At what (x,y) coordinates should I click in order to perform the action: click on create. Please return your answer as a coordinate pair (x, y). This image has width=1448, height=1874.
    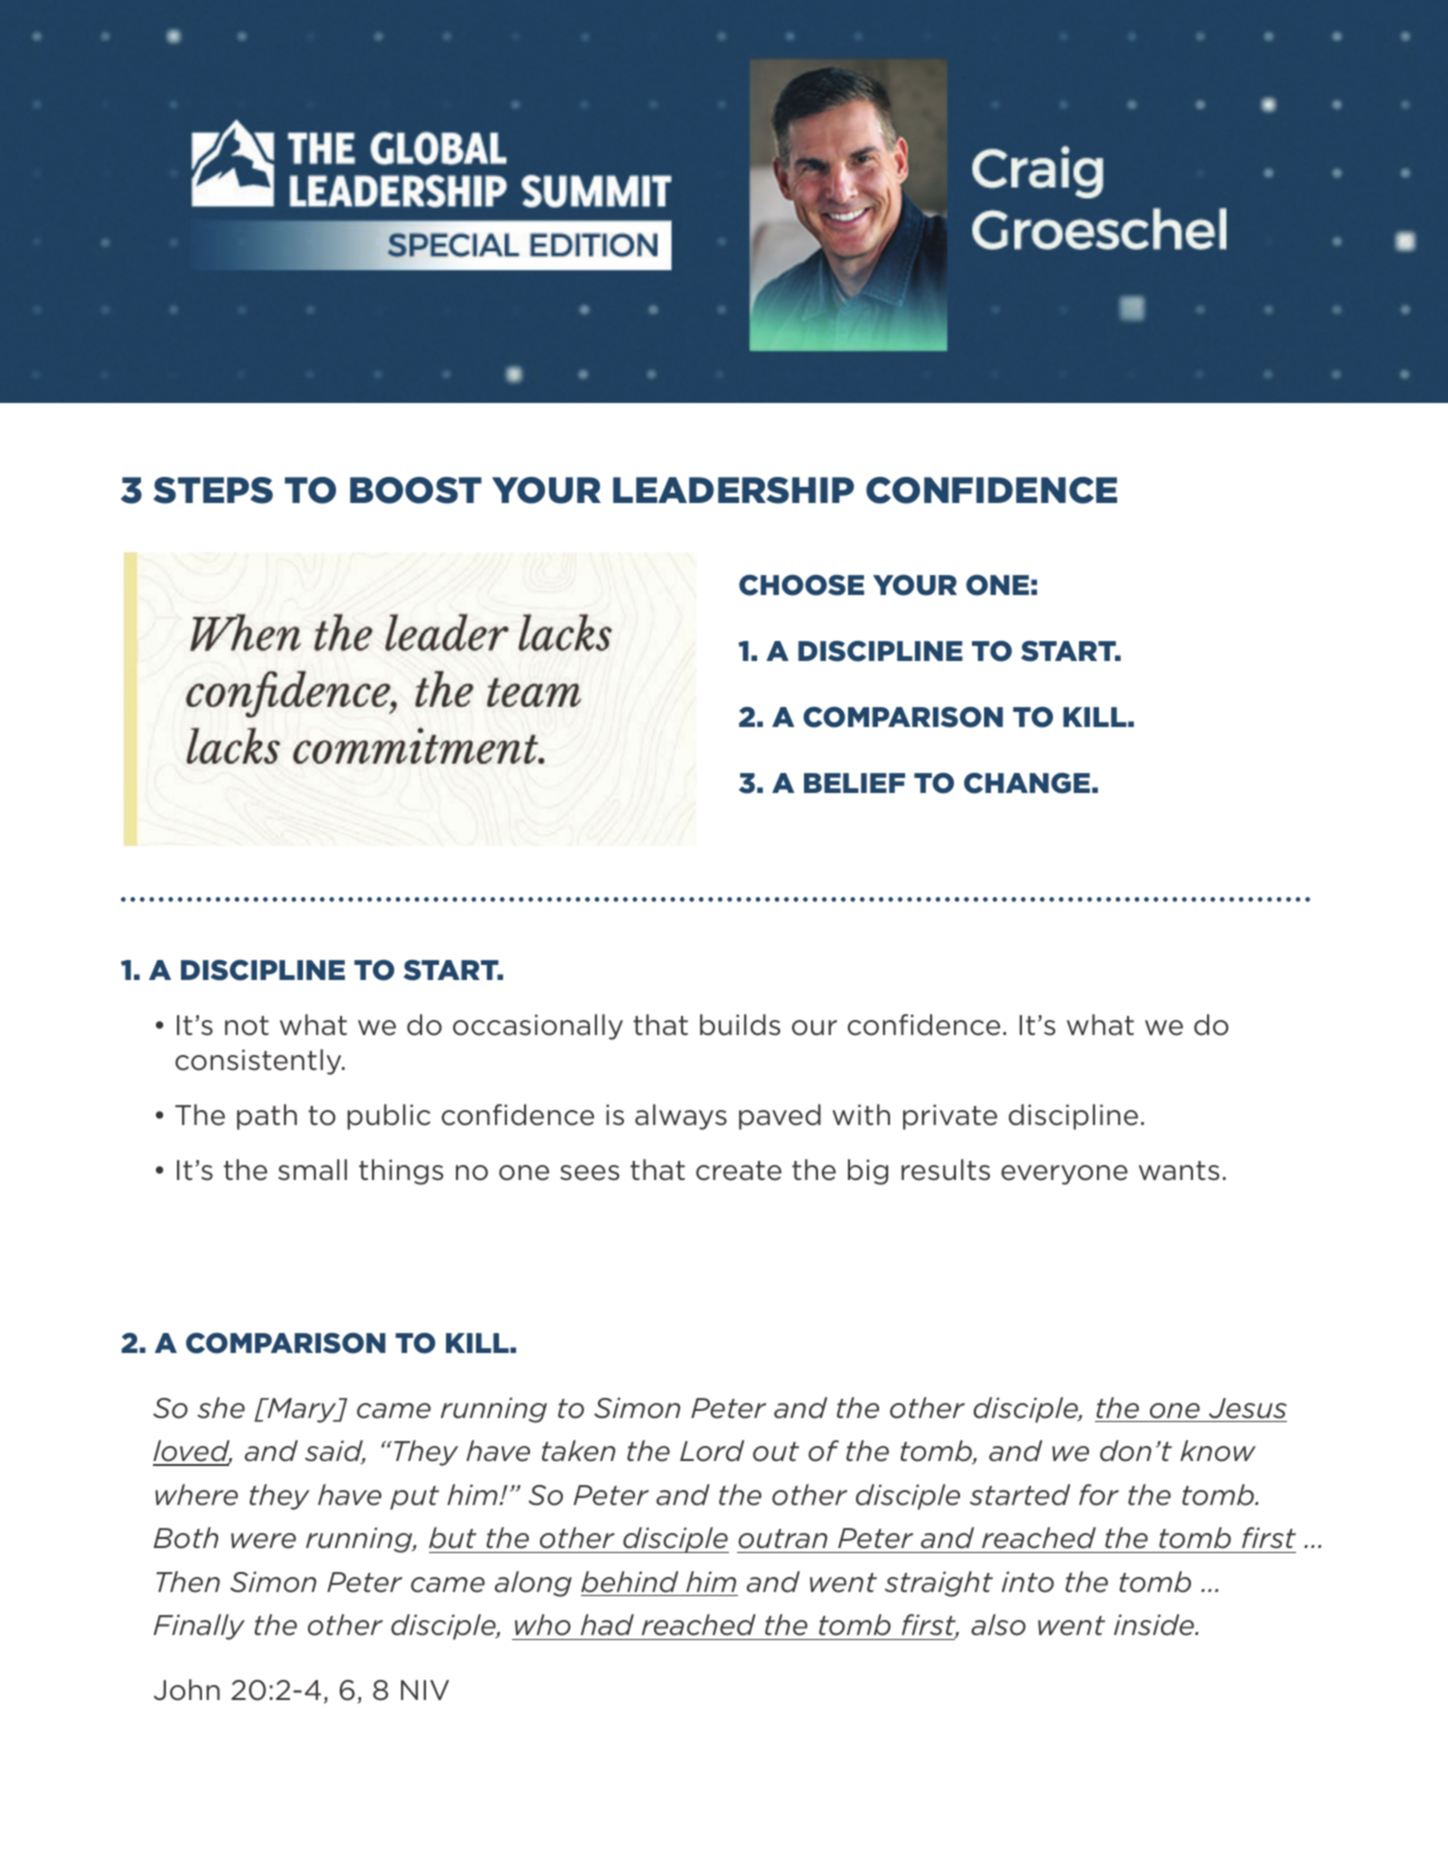
    Looking at the image, I should click on (739, 1171).
